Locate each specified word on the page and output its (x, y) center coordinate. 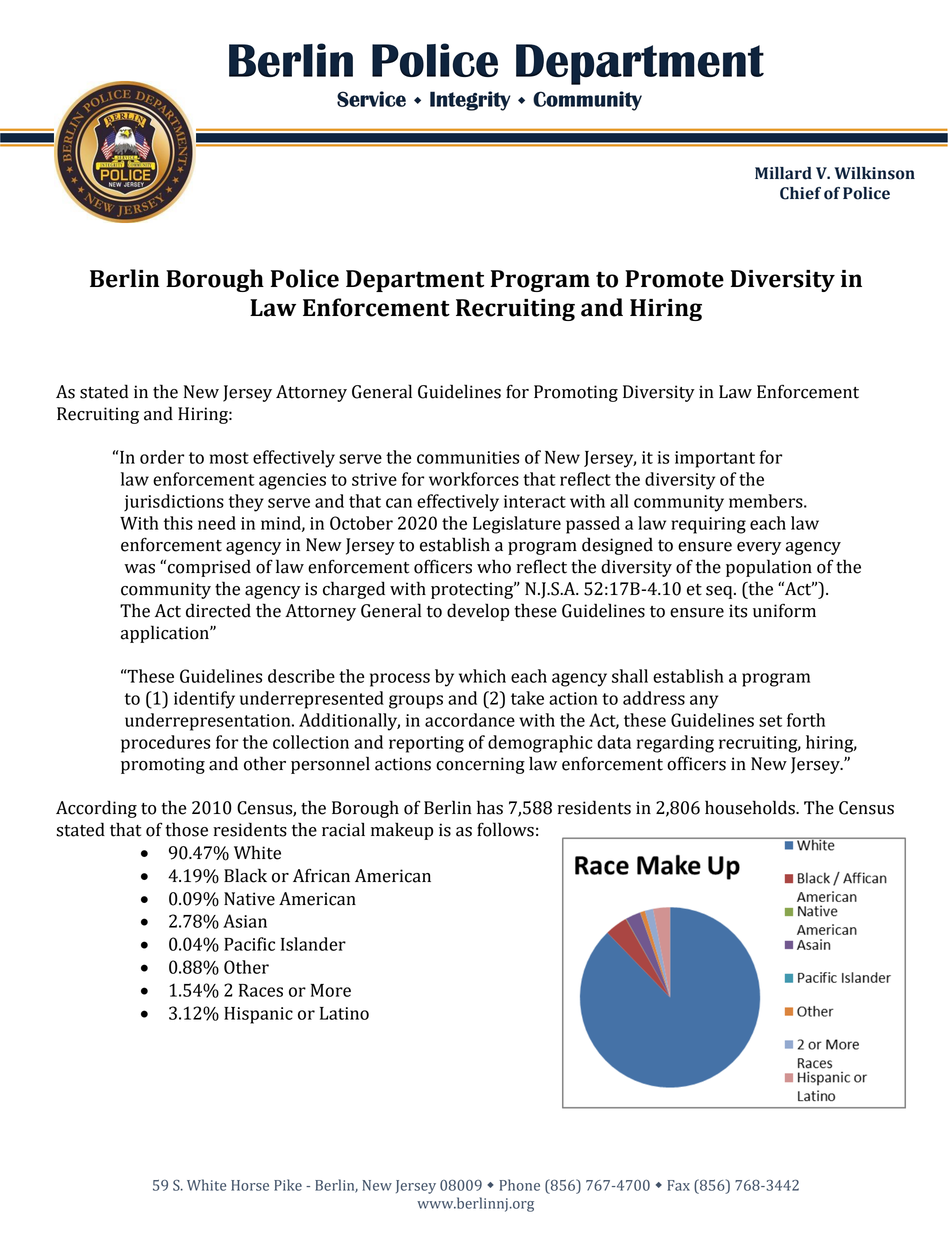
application (166, 634)
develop (478, 612)
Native (249, 899)
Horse (250, 1185)
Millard (783, 173)
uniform (784, 610)
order (162, 457)
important (715, 459)
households (751, 807)
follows (505, 829)
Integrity (470, 101)
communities (468, 457)
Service (371, 99)
